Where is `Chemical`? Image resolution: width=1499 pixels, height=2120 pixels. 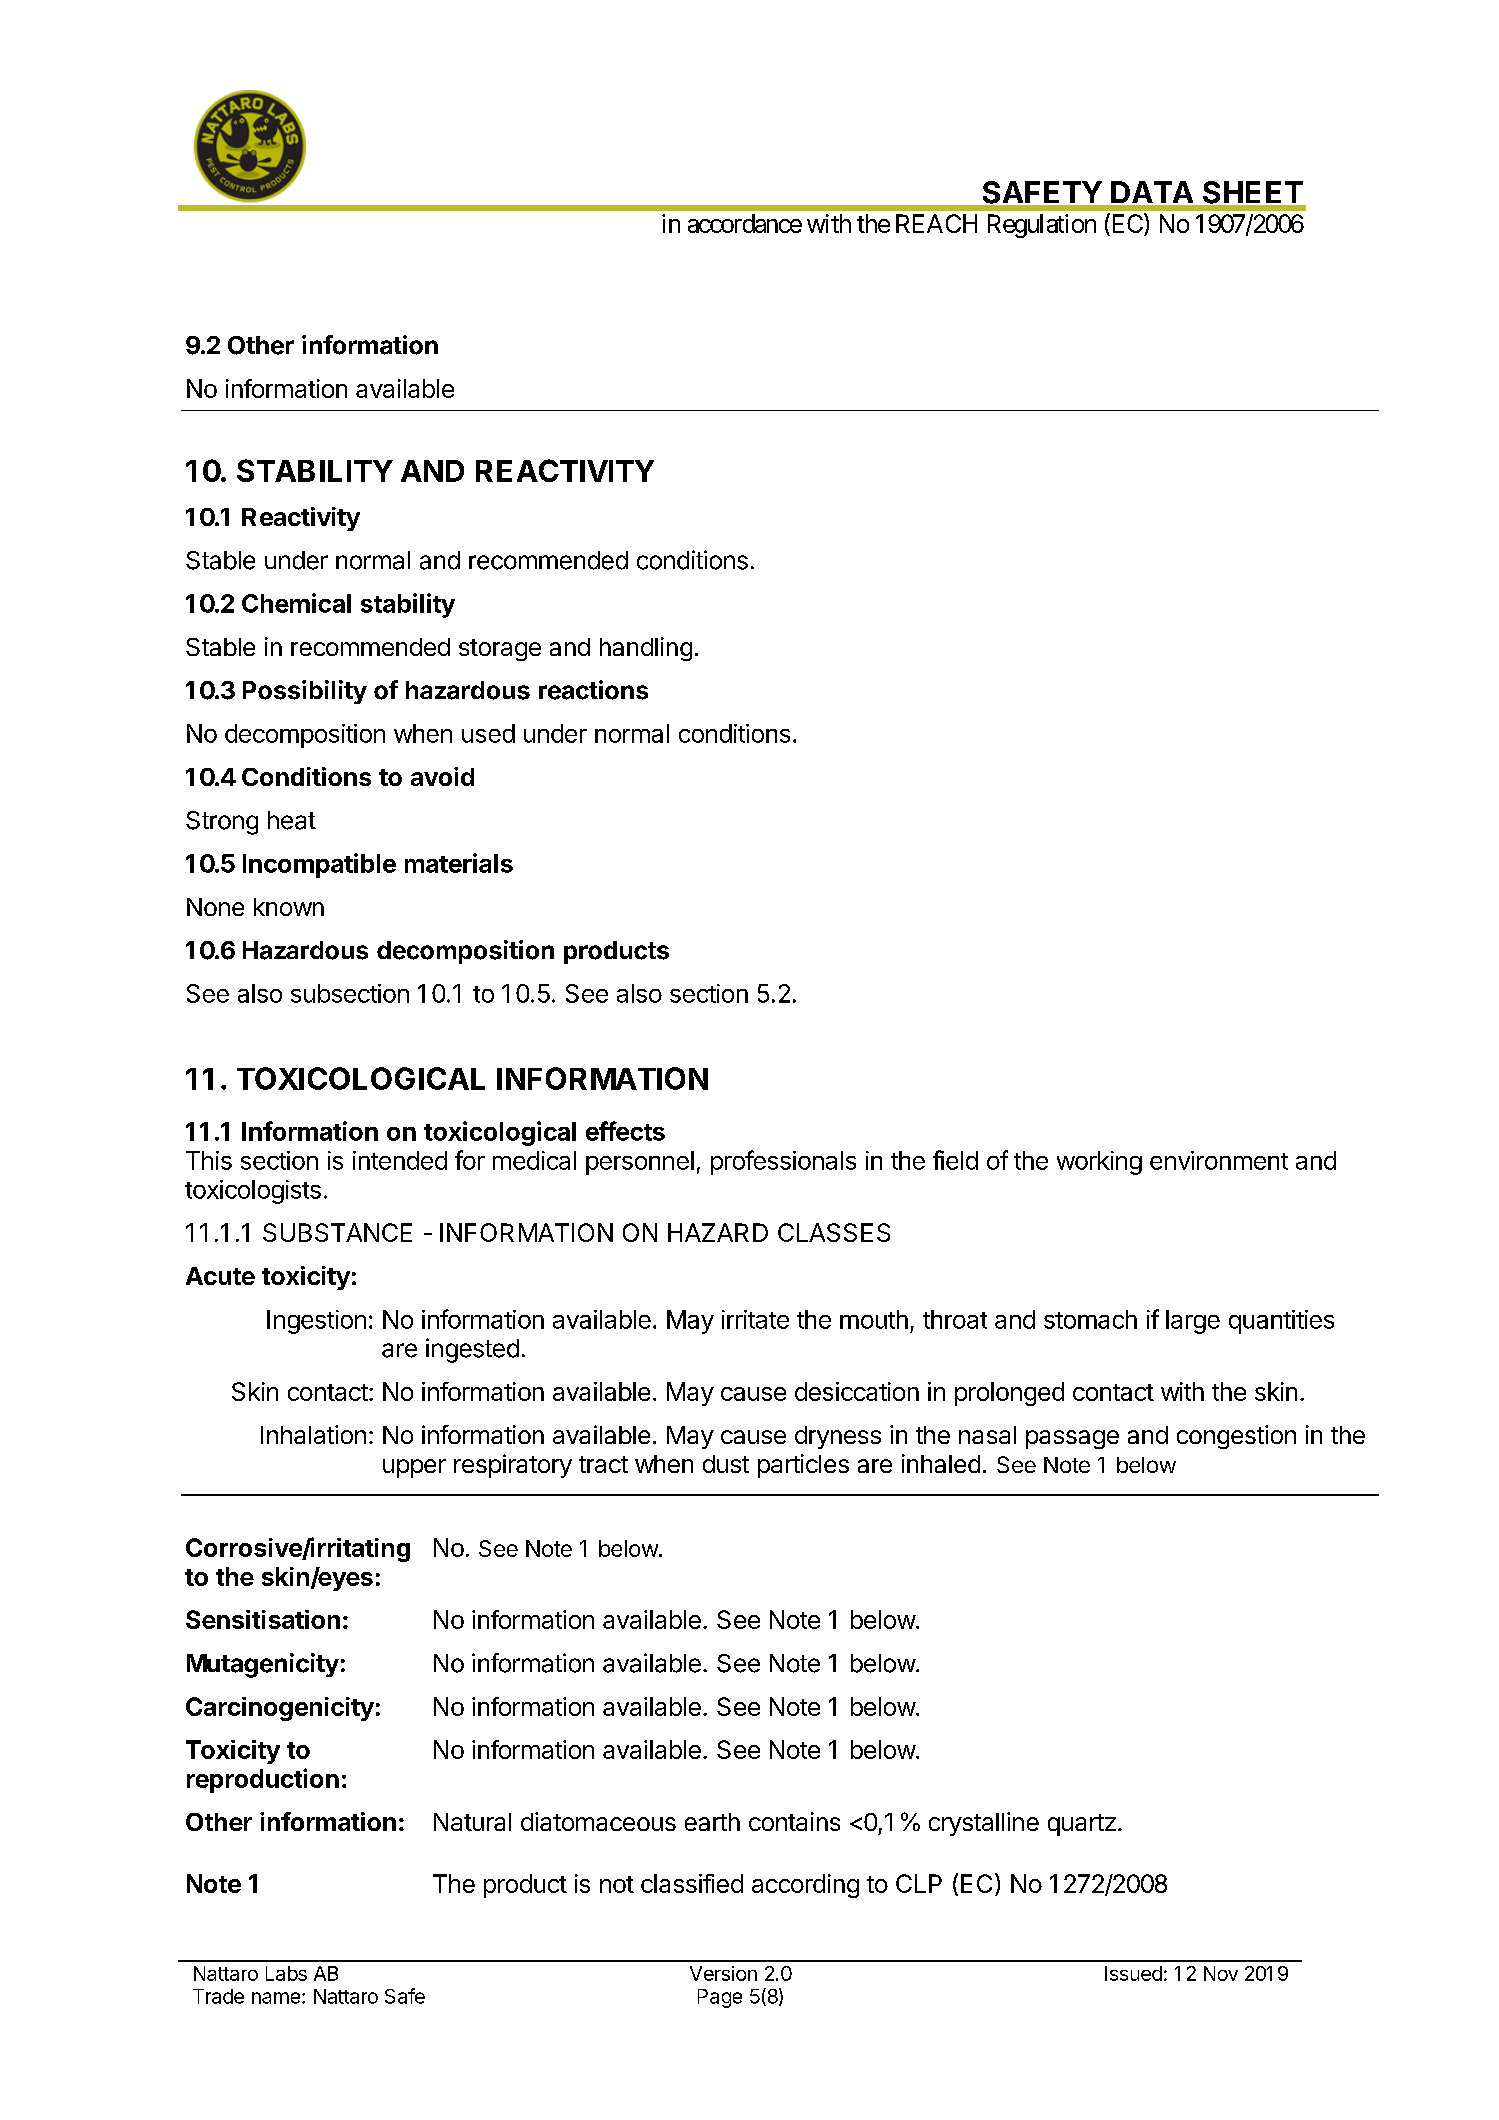 Chemical is located at coordinates (296, 603).
